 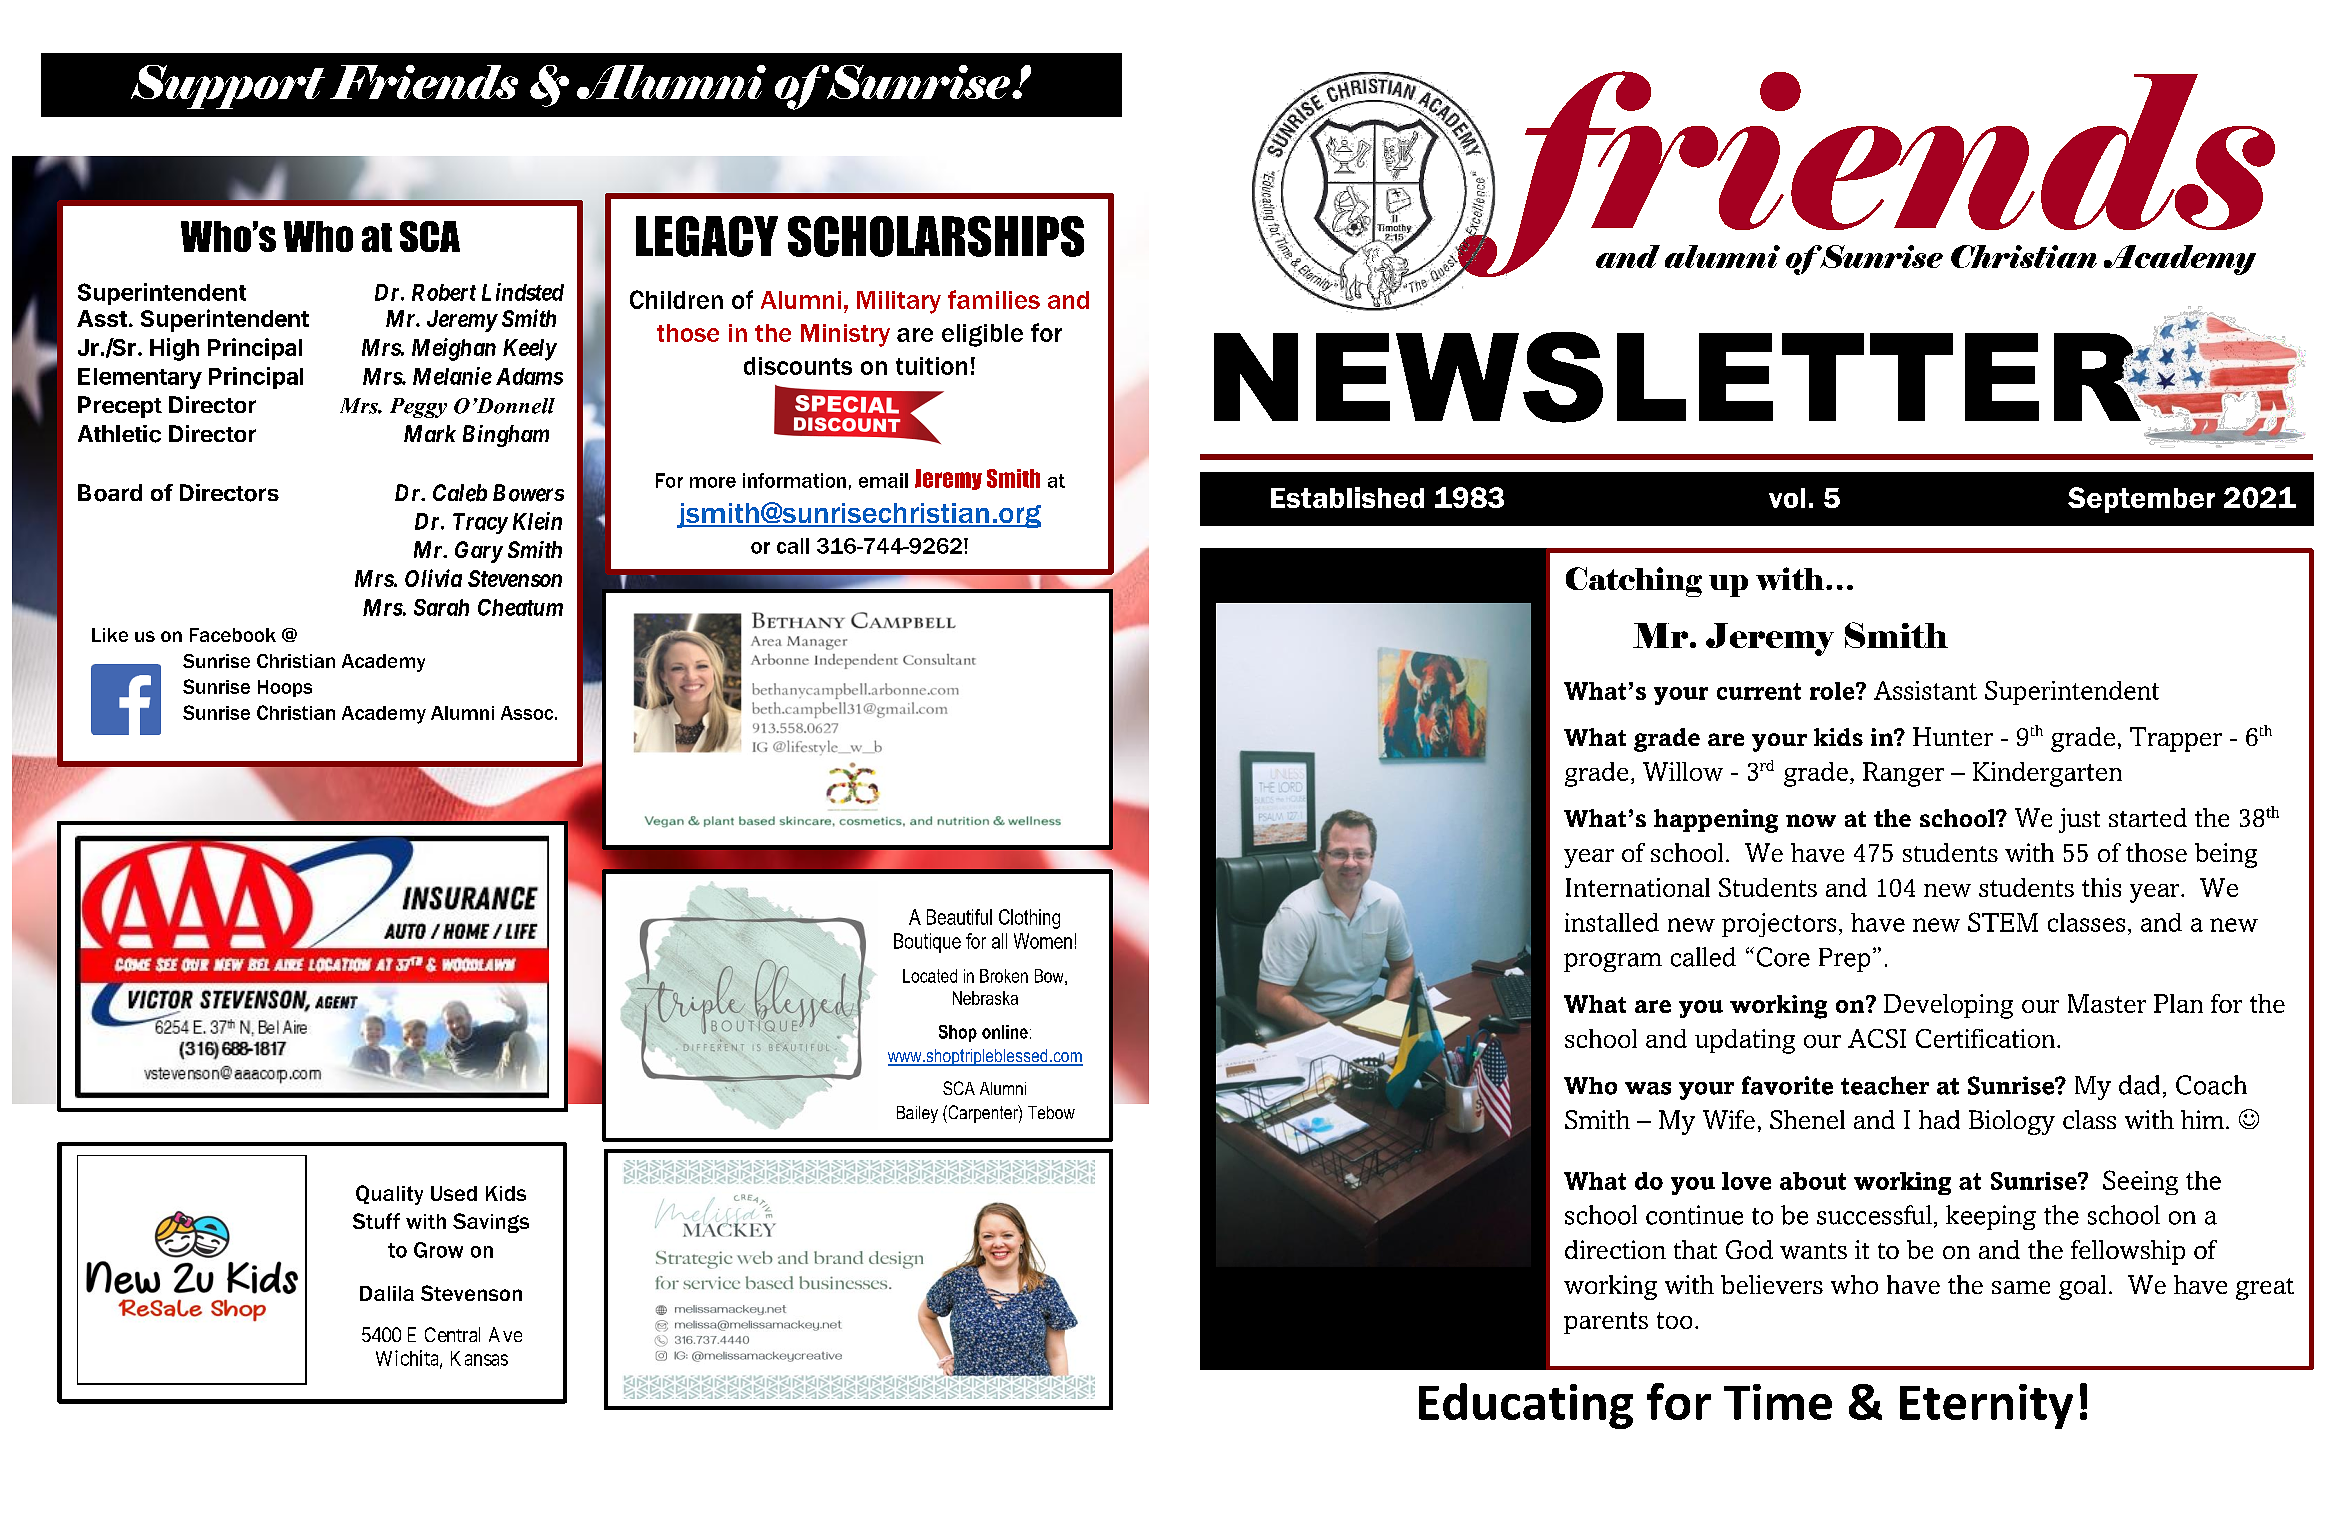 What do you see at coordinates (479, 1358) in the page?
I see `Kansas` at bounding box center [479, 1358].
